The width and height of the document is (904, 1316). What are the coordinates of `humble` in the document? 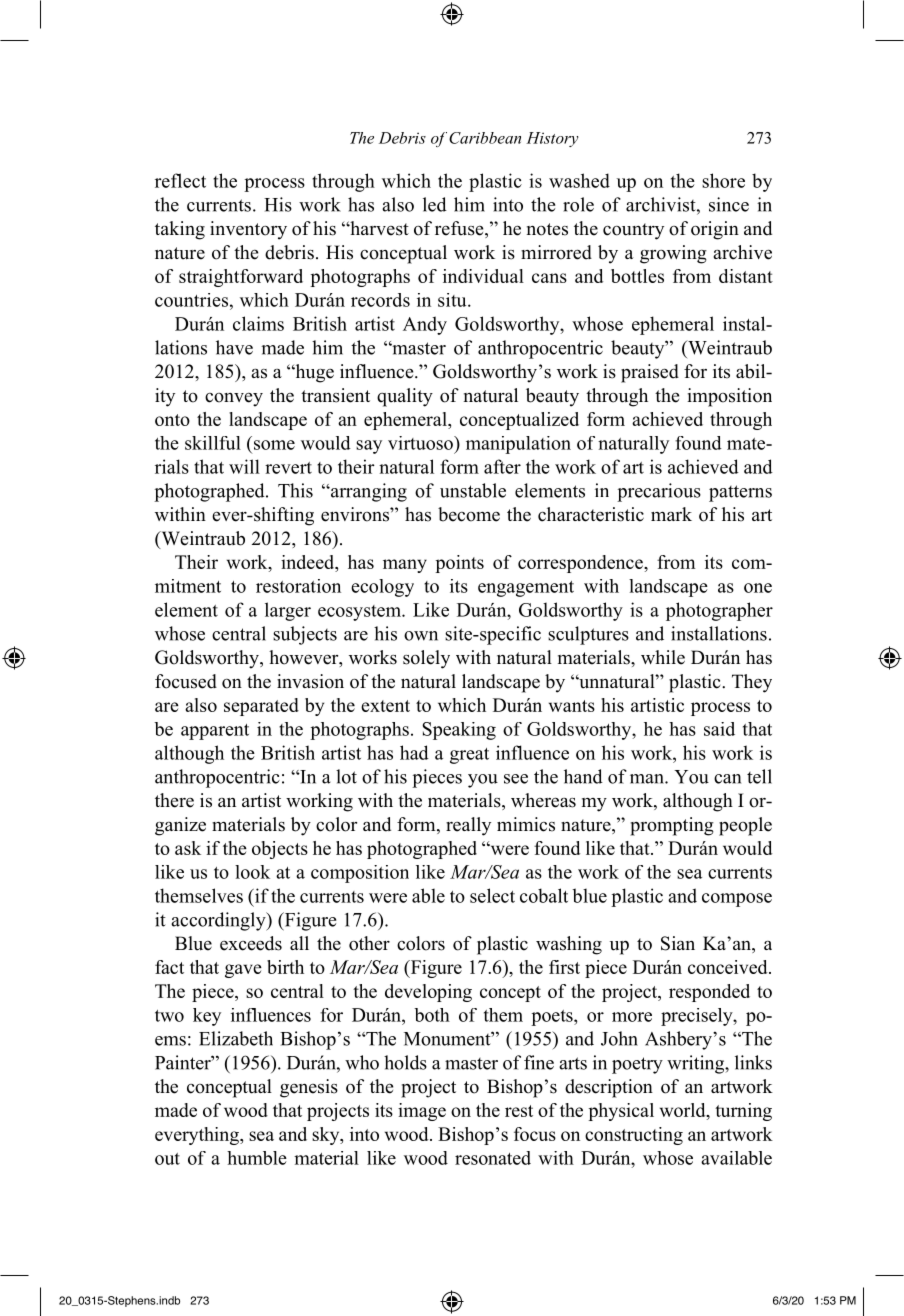 It's located at (257, 1158).
